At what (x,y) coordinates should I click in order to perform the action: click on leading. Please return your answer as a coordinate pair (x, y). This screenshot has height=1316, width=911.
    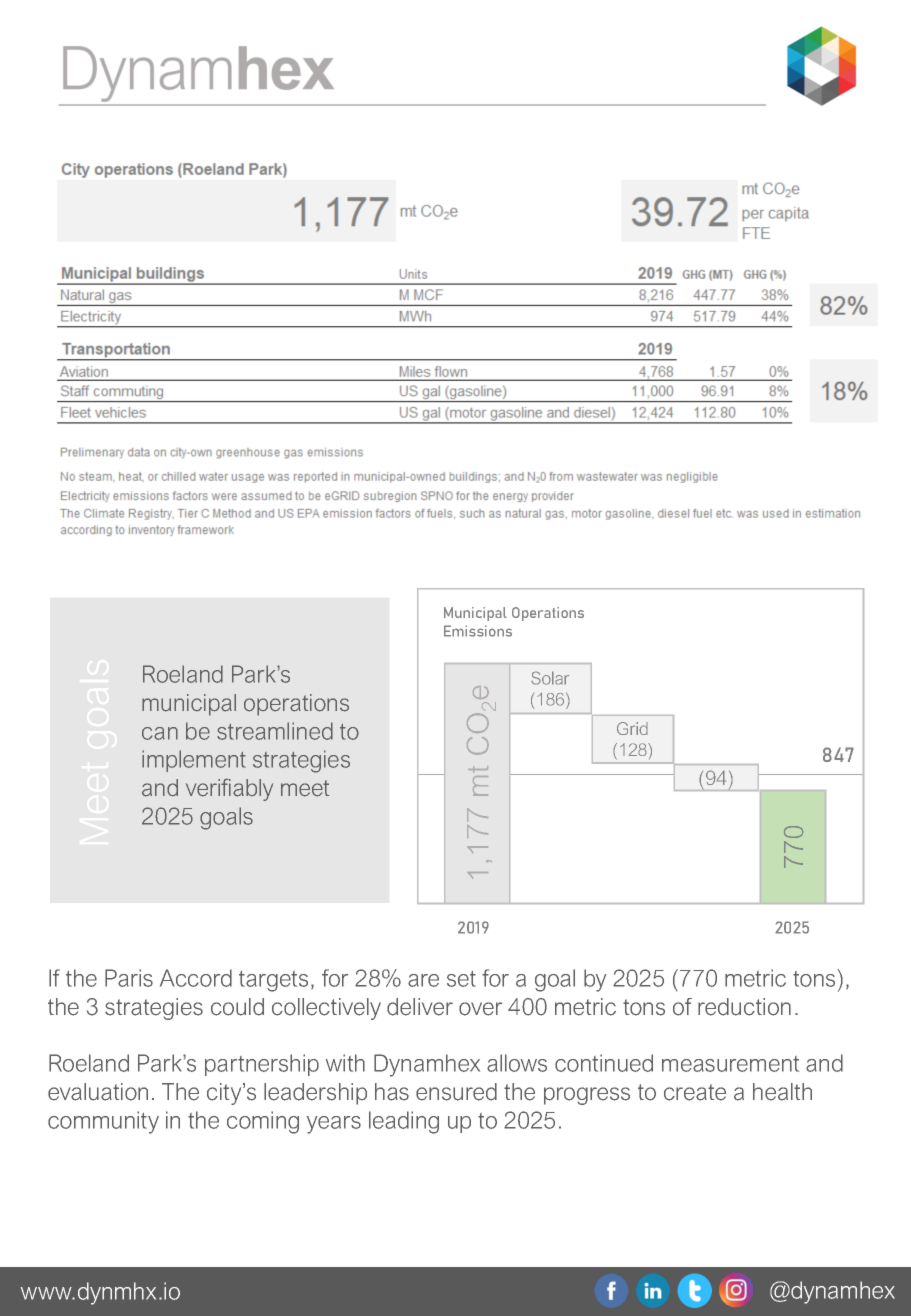
    Looking at the image, I should click on (404, 1122).
